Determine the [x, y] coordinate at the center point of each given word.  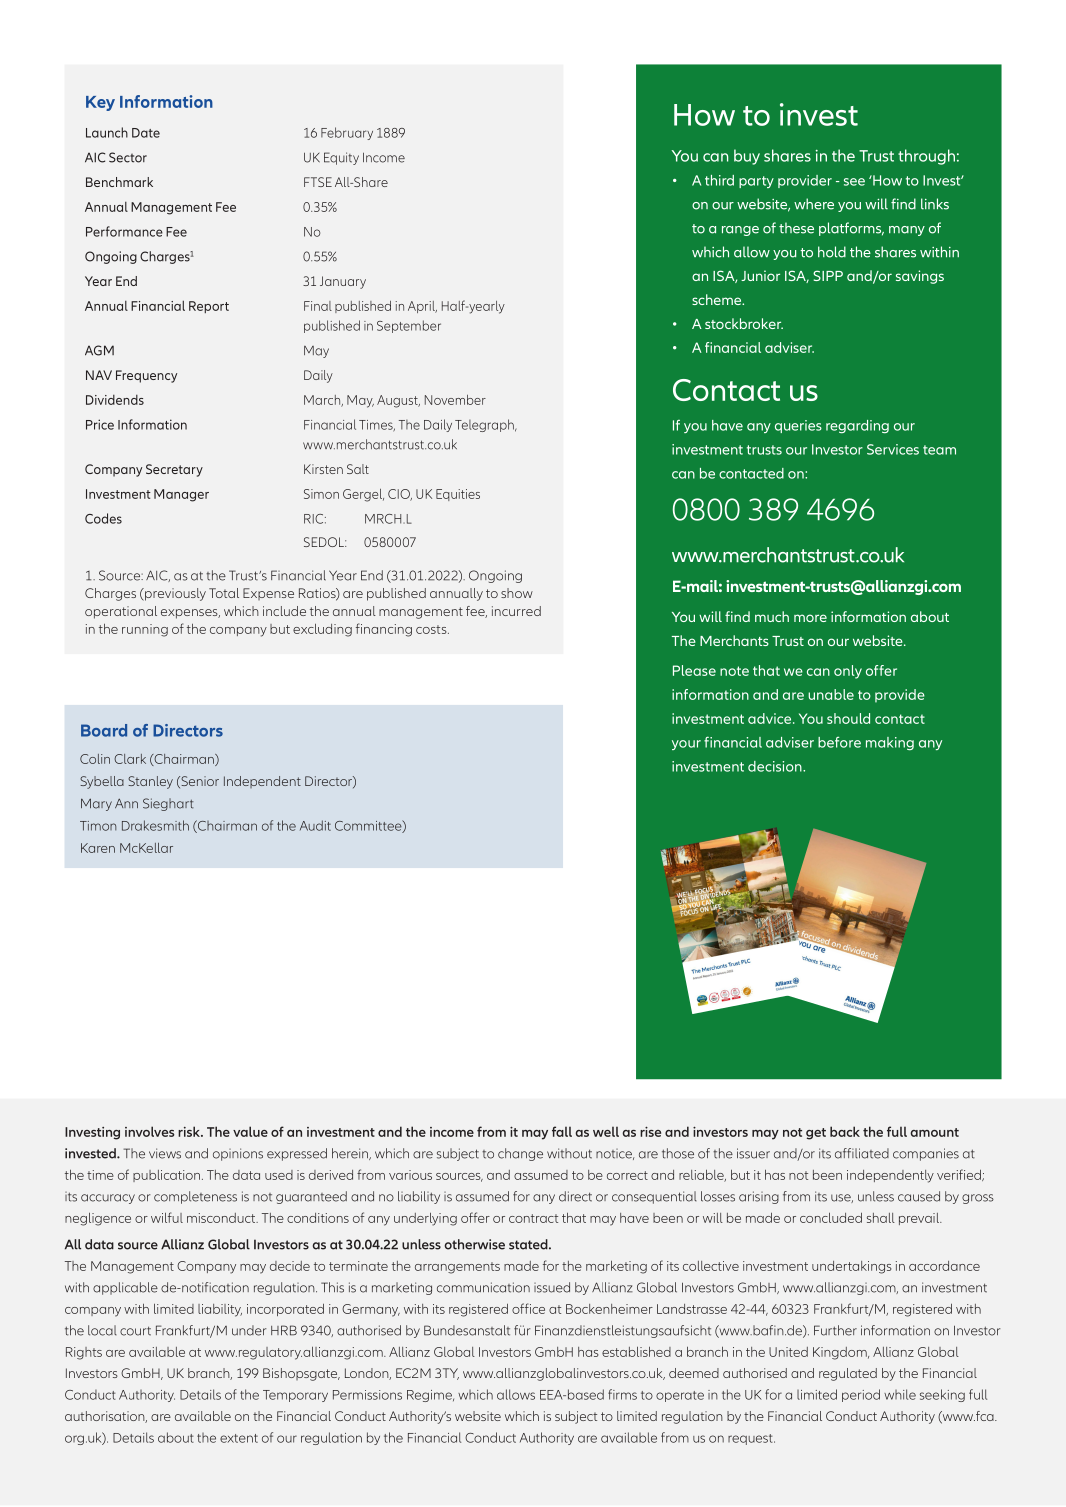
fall [562, 1131]
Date [146, 133]
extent [239, 1438]
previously [174, 594]
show [517, 593]
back [845, 1131]
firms [622, 1394]
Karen [98, 848]
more [810, 618]
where [814, 204]
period [861, 1395]
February [347, 133]
